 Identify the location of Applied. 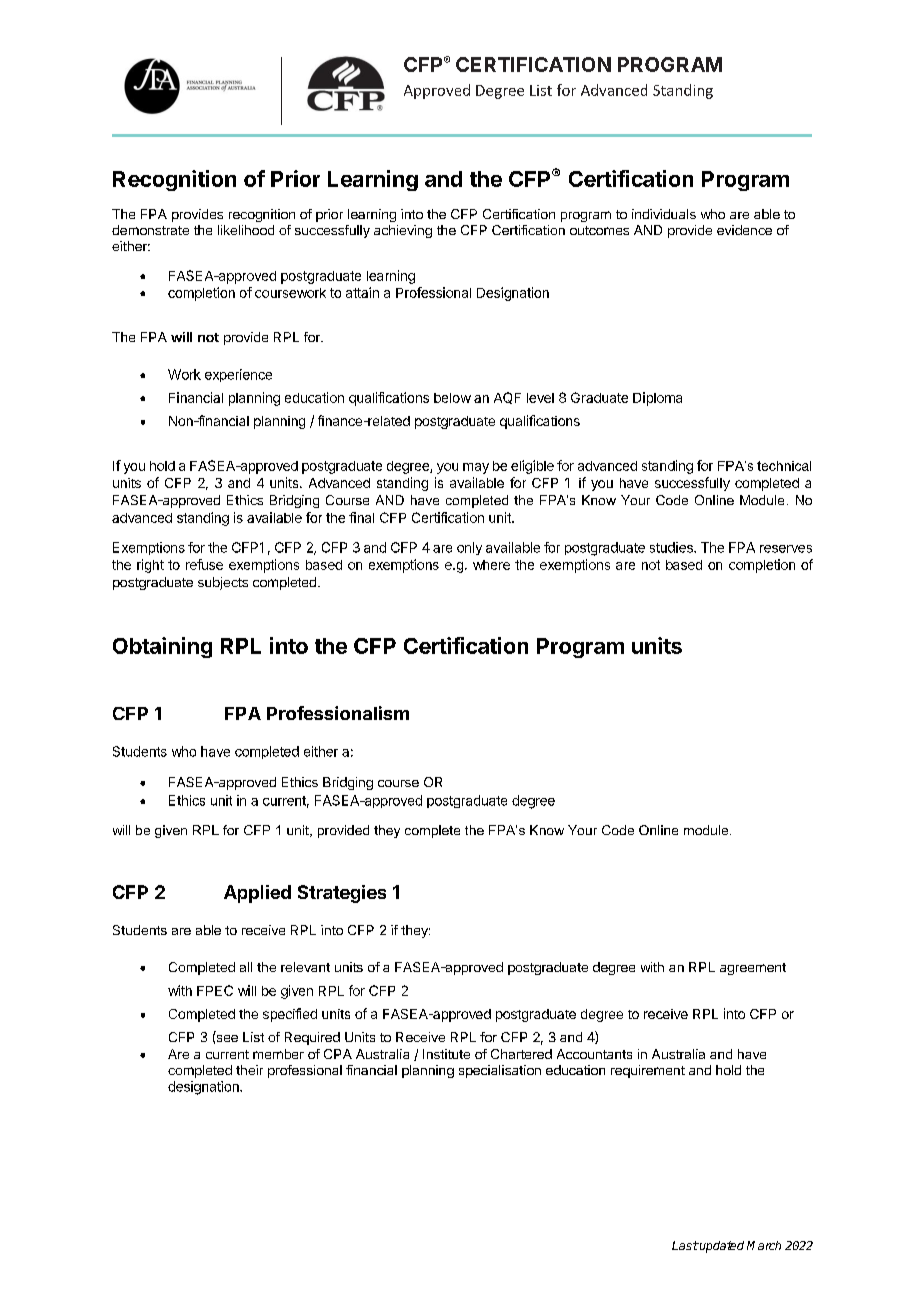
(257, 894).
